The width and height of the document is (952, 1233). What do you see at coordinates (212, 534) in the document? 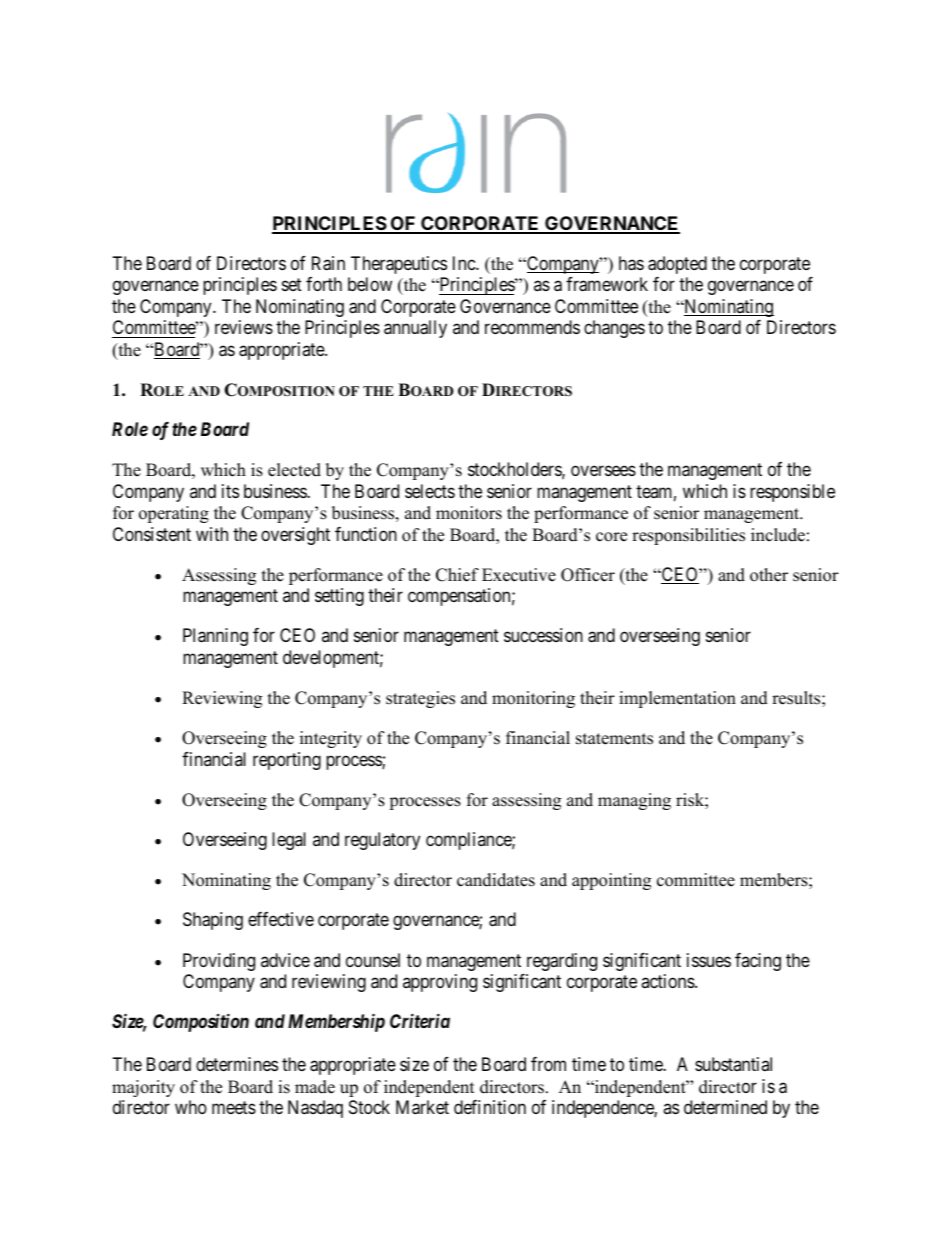
I see `with` at bounding box center [212, 534].
